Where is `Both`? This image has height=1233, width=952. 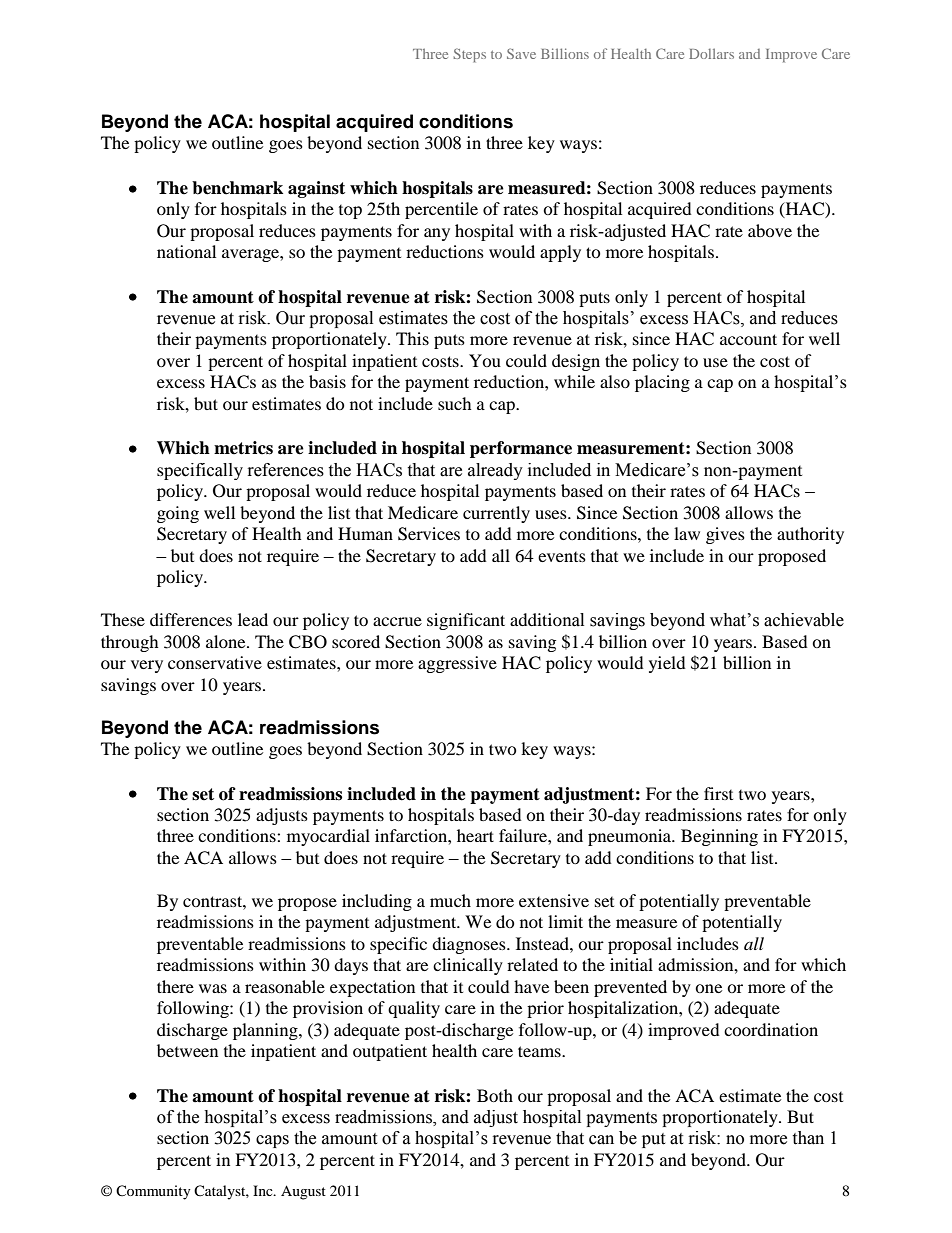
Both is located at coordinates (495, 1095).
